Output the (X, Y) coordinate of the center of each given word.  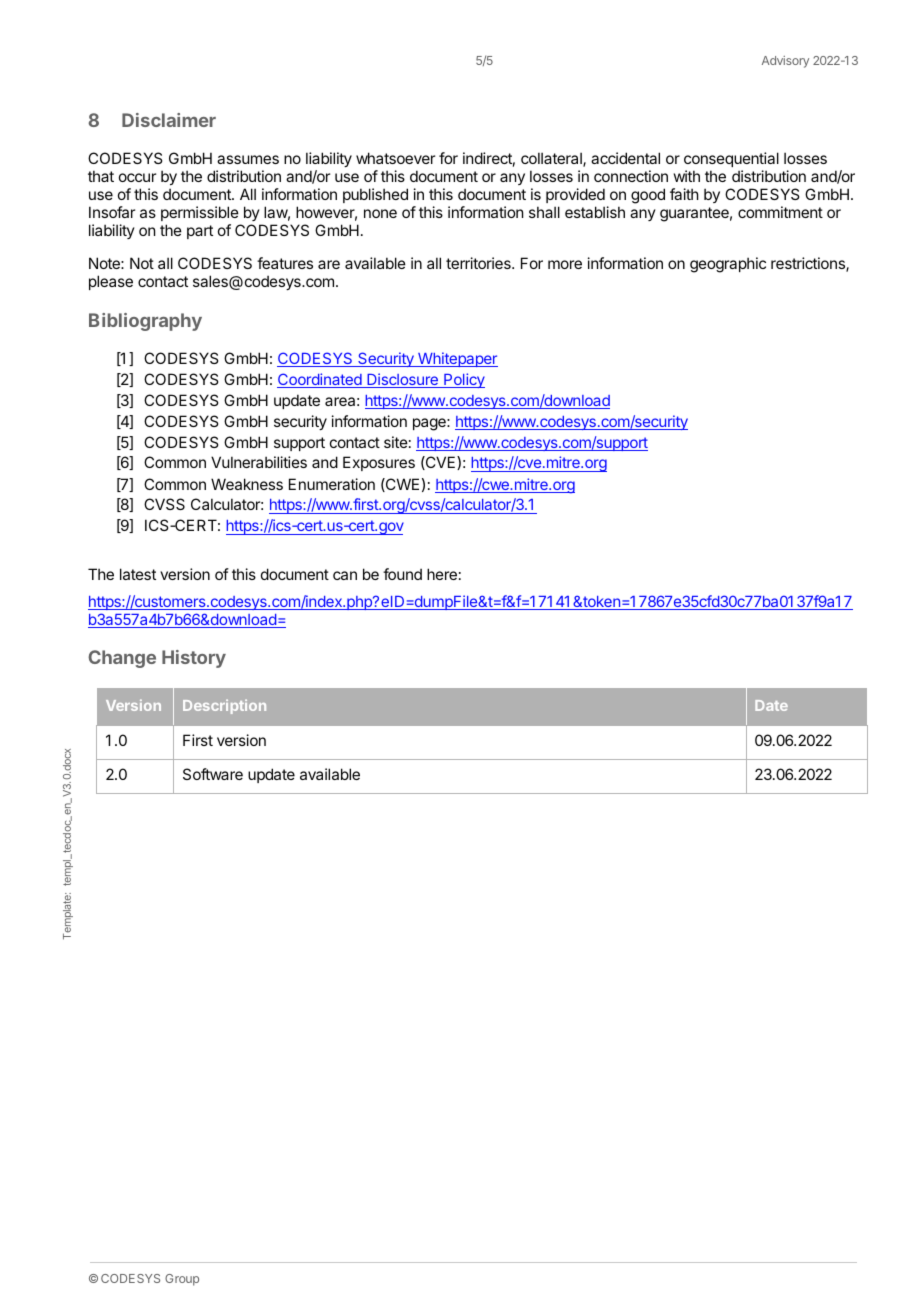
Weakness (247, 484)
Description (224, 706)
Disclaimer (169, 120)
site (396, 442)
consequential (731, 159)
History (194, 659)
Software (213, 774)
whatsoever (395, 158)
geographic (728, 265)
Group (182, 1280)
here (442, 574)
